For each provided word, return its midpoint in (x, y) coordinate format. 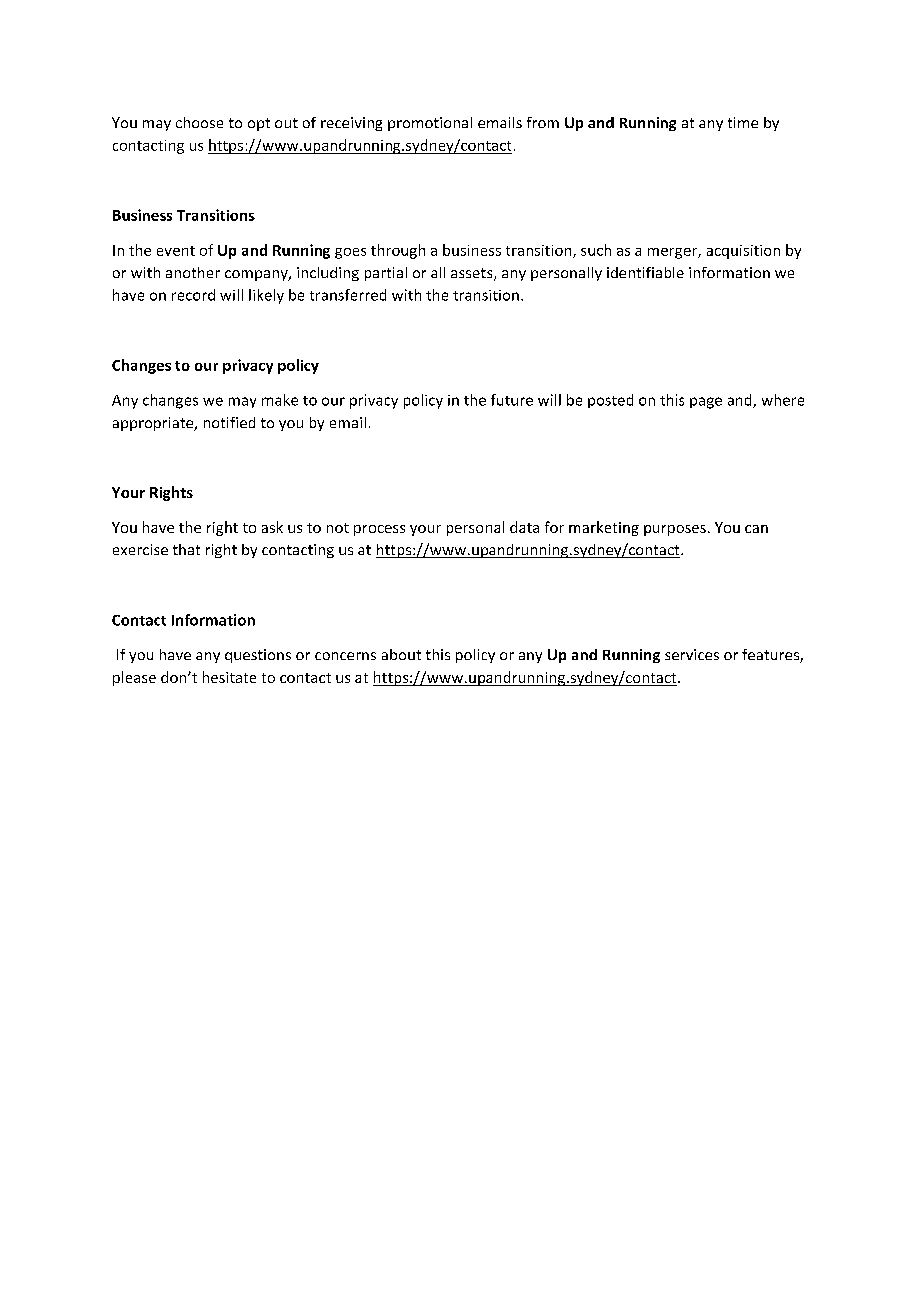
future (512, 400)
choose (199, 122)
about (401, 654)
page (706, 403)
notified (229, 422)
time (743, 122)
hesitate (229, 677)
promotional (430, 124)
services (692, 654)
